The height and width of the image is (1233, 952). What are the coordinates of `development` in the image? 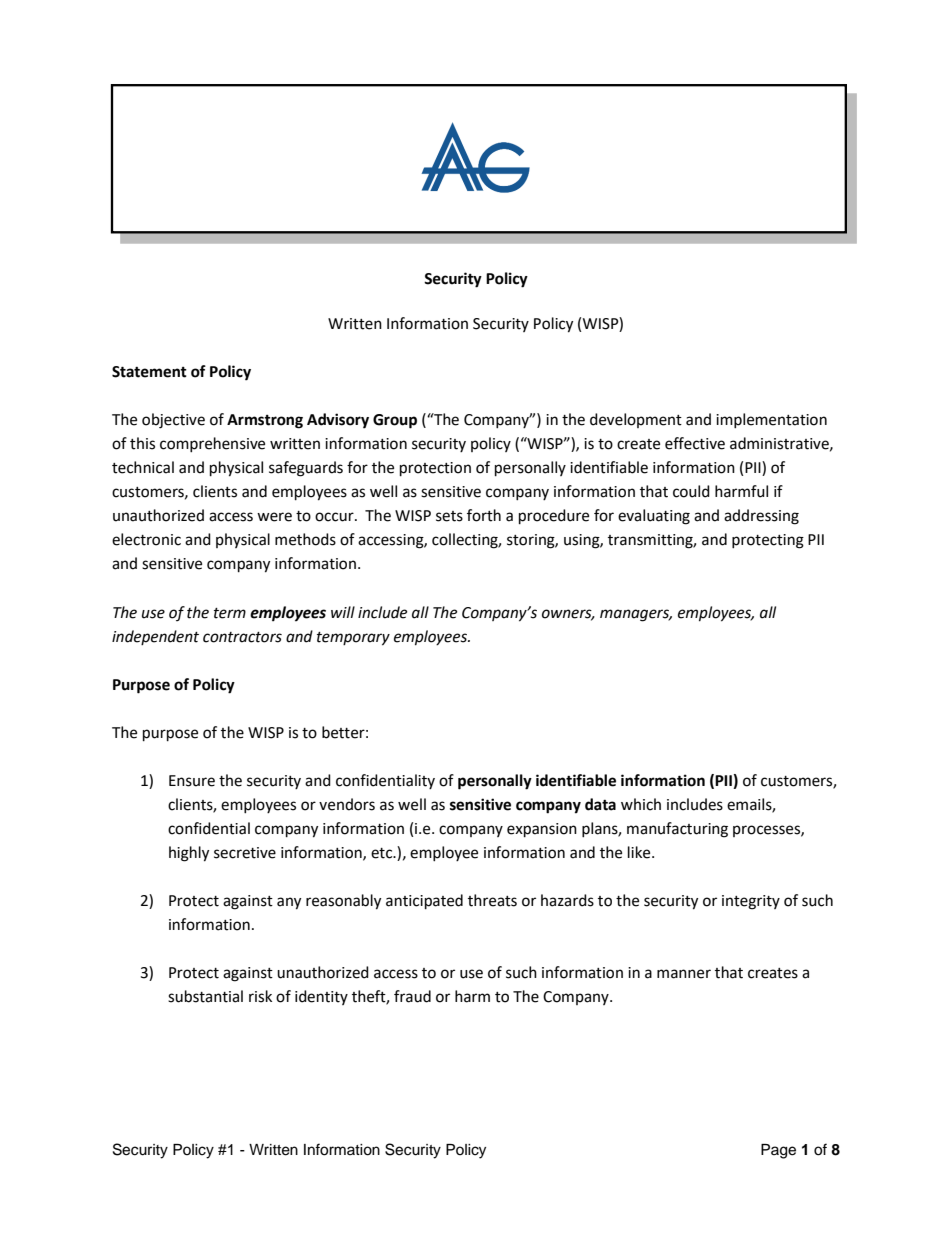 It's located at (636, 420).
